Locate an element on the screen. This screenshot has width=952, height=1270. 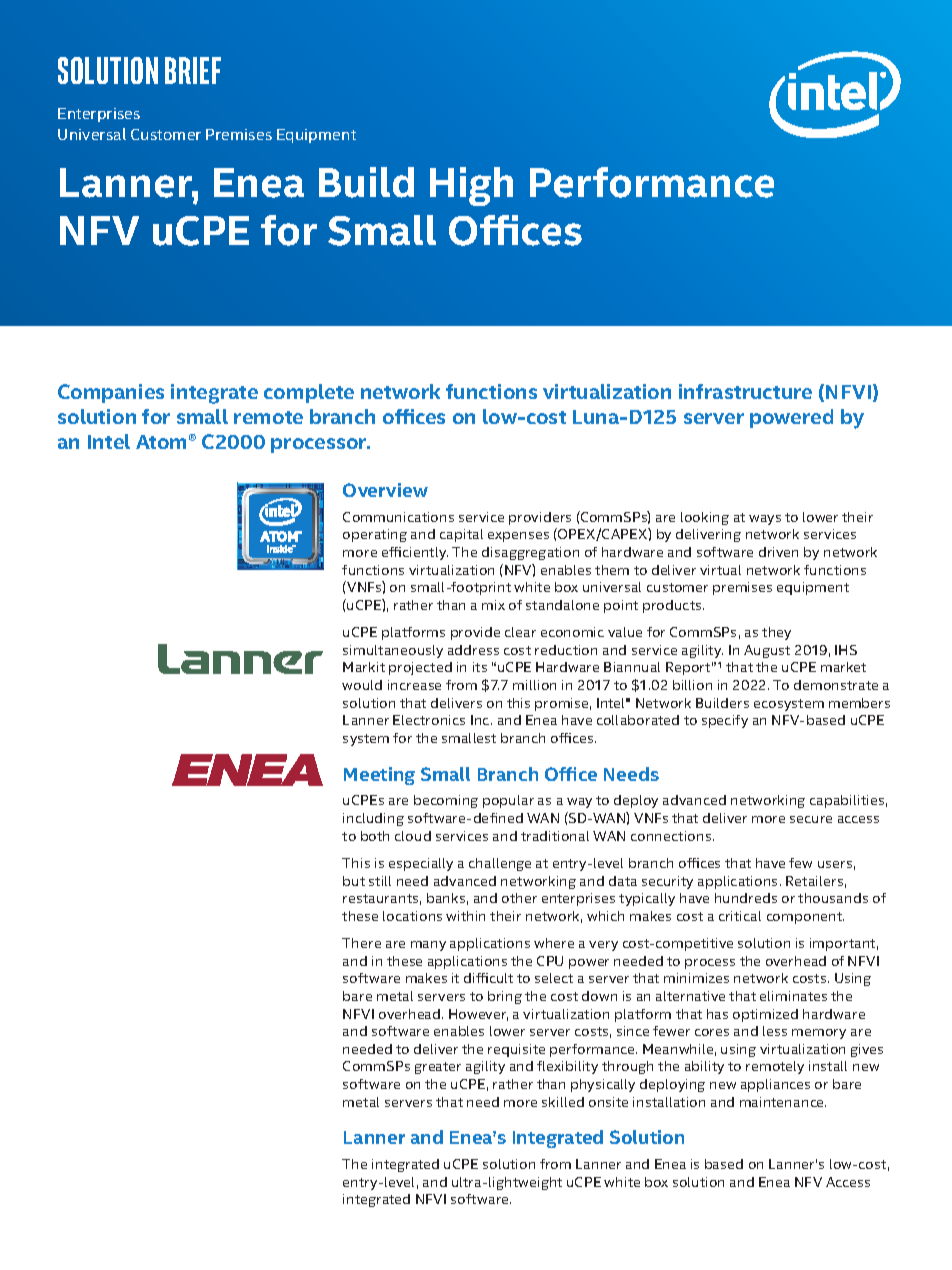
driven is located at coordinates (778, 552).
